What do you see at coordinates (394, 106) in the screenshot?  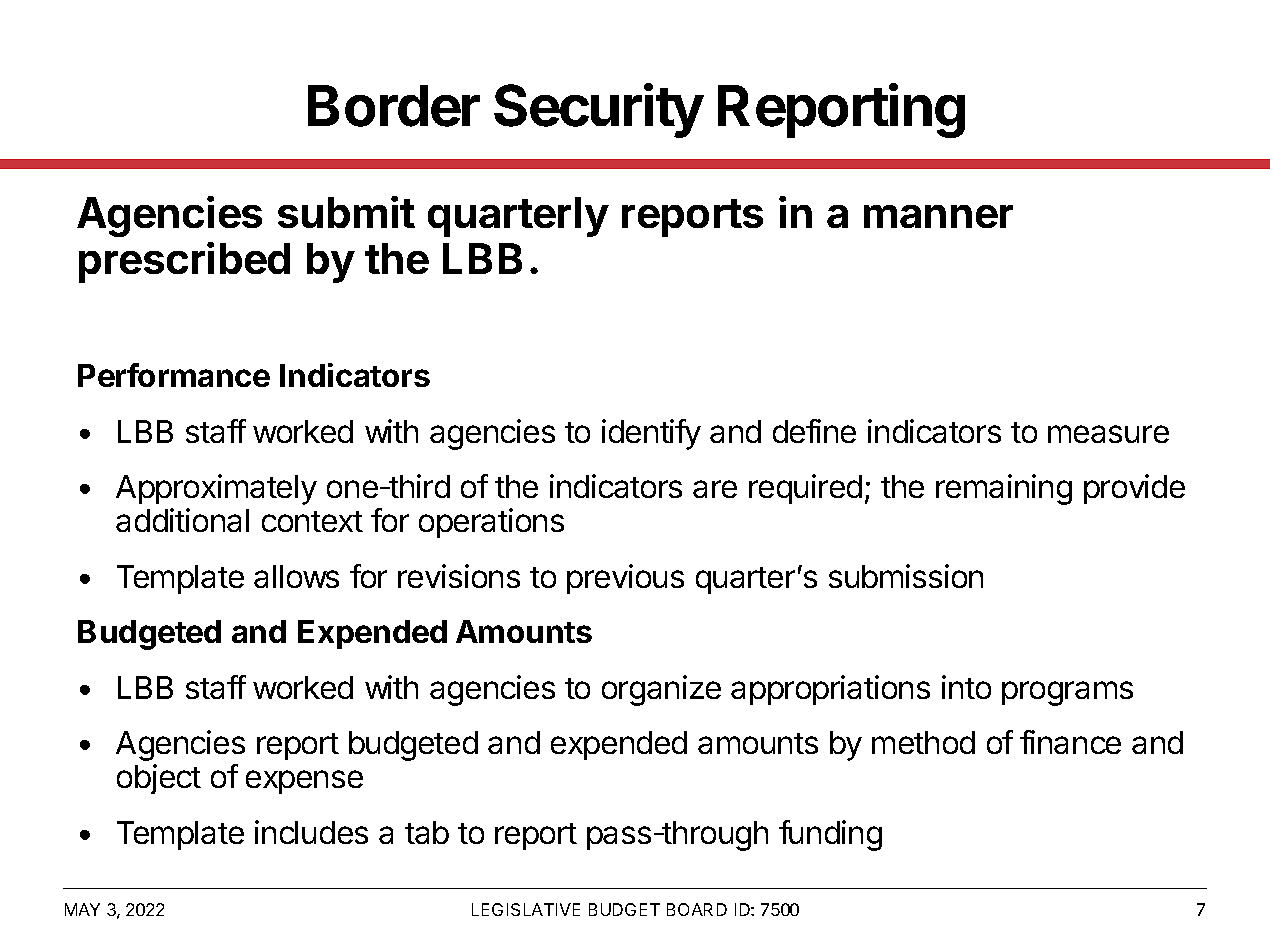 I see `Border` at bounding box center [394, 106].
